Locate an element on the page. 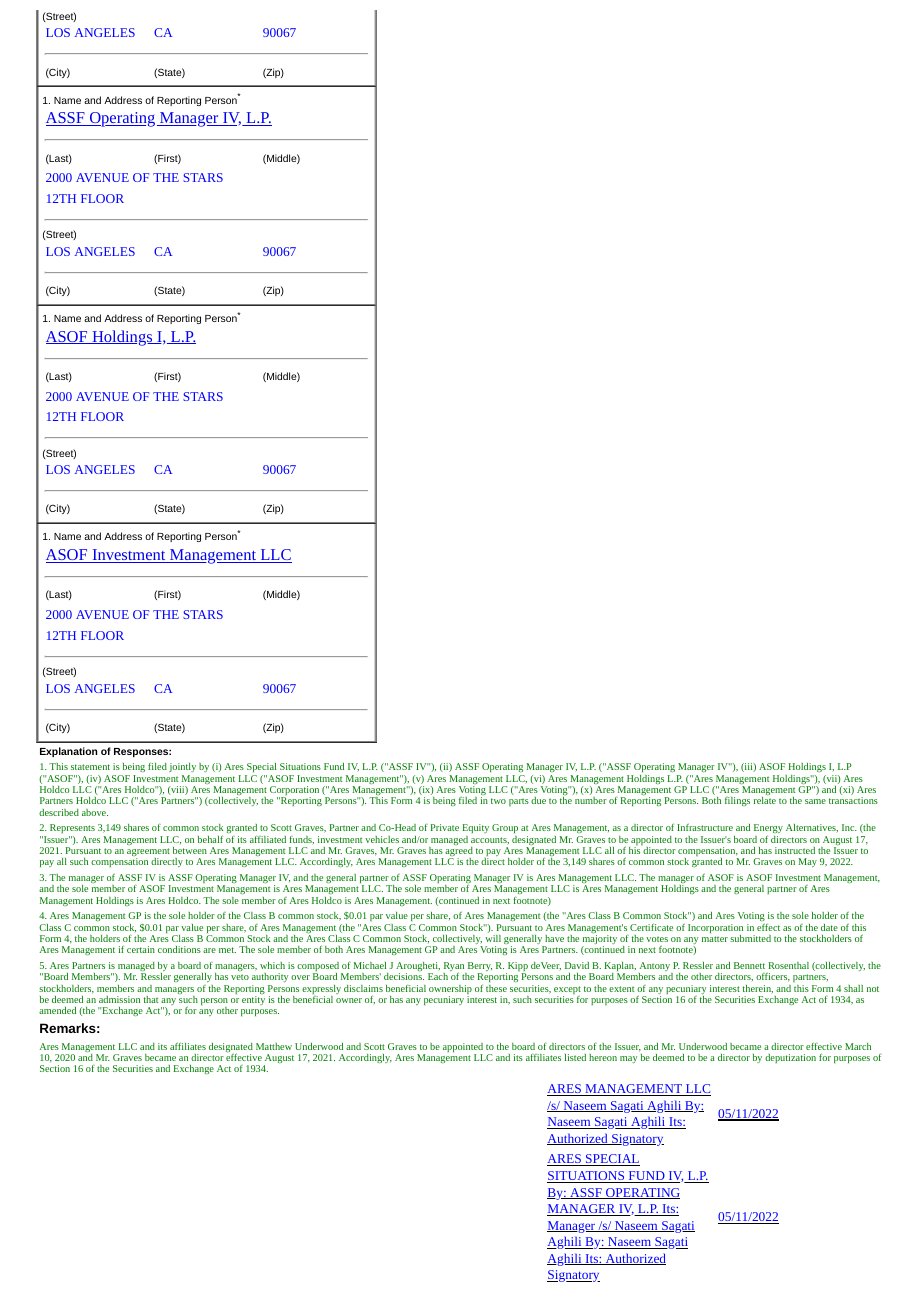  will is located at coordinates (493, 938).
